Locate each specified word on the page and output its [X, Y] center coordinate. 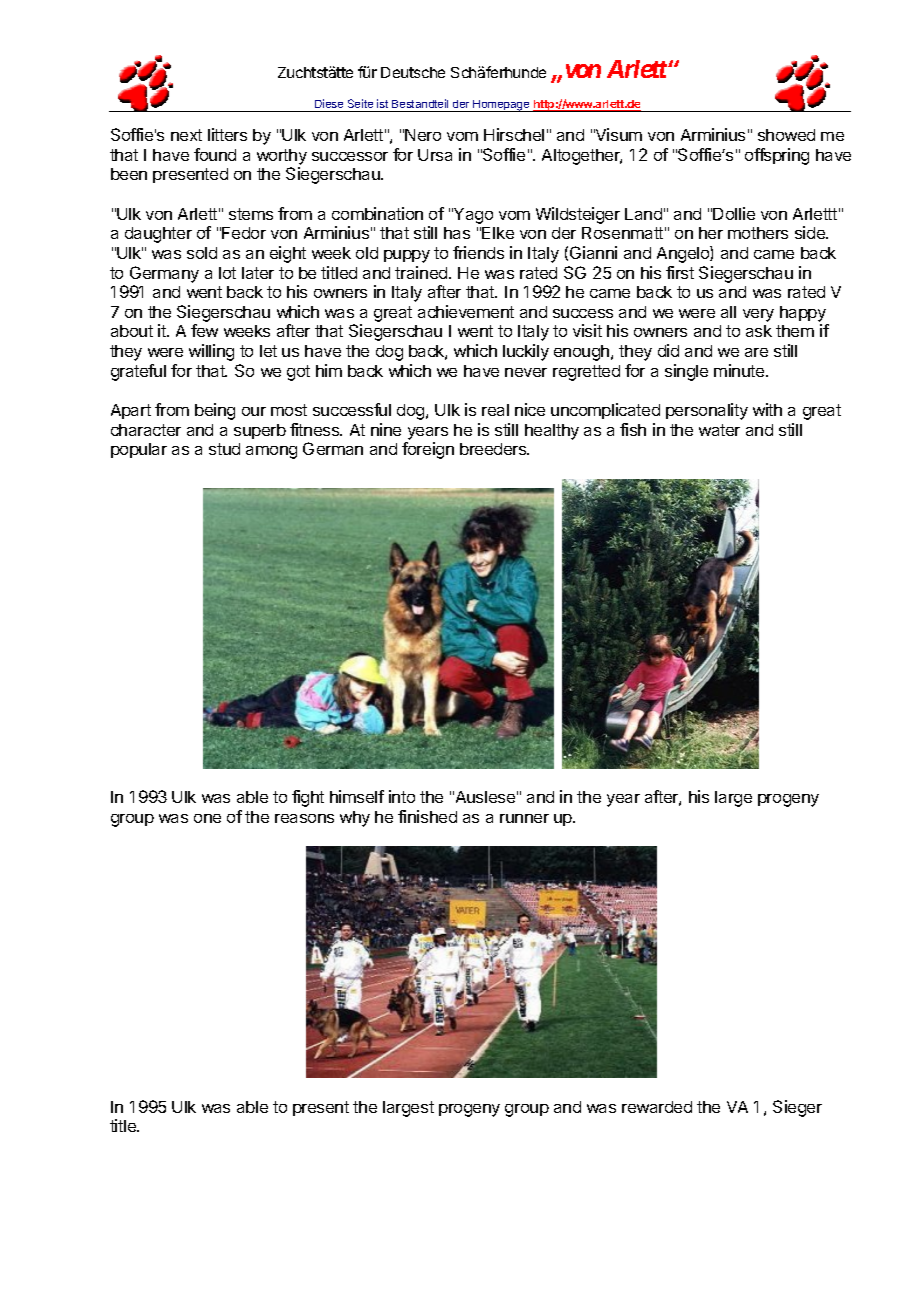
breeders [494, 449]
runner [524, 818]
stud [224, 449]
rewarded [657, 1107]
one [207, 818]
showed [786, 135]
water [719, 430]
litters [227, 134]
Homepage [501, 106]
